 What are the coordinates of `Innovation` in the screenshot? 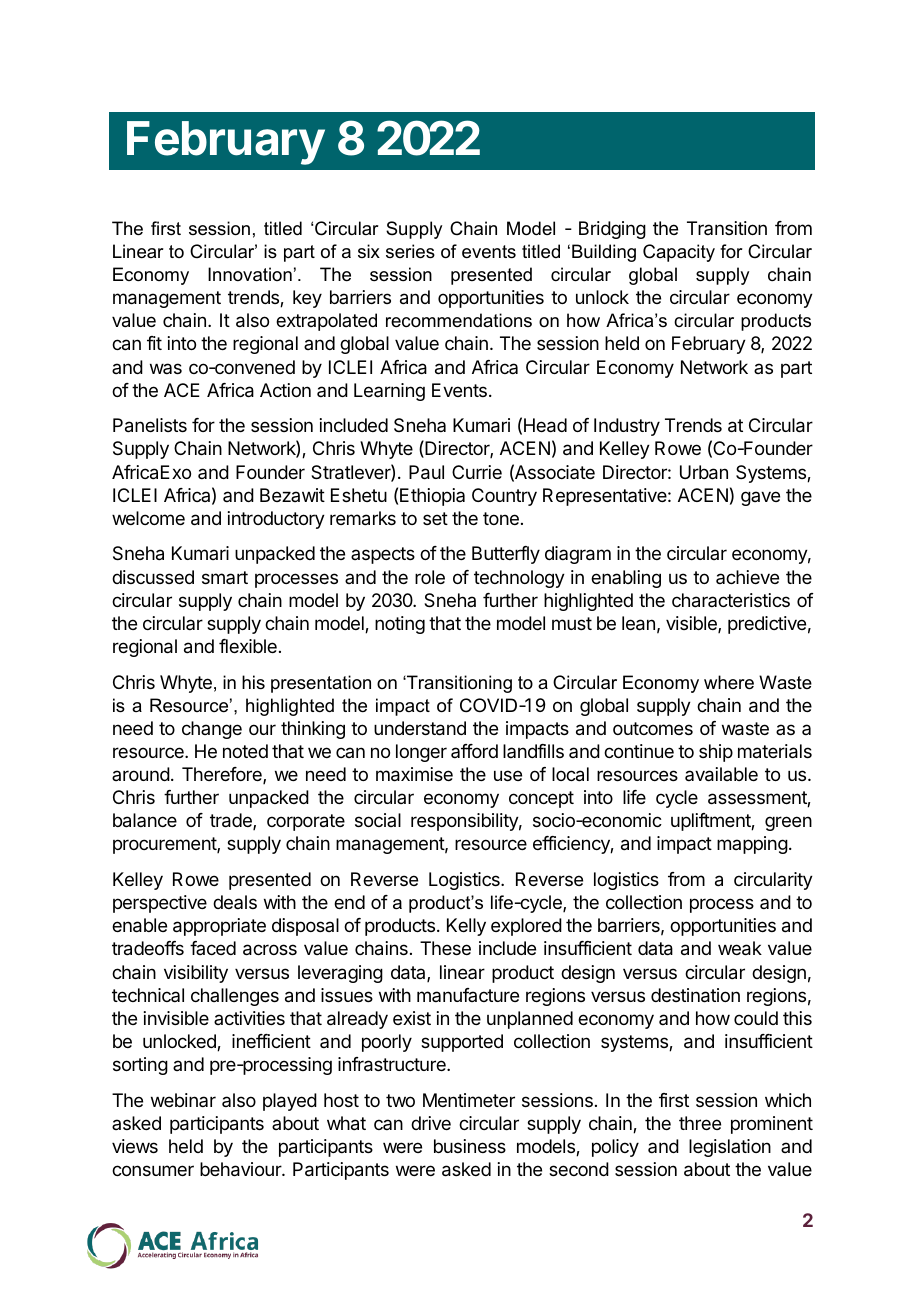 It's located at (250, 274).
